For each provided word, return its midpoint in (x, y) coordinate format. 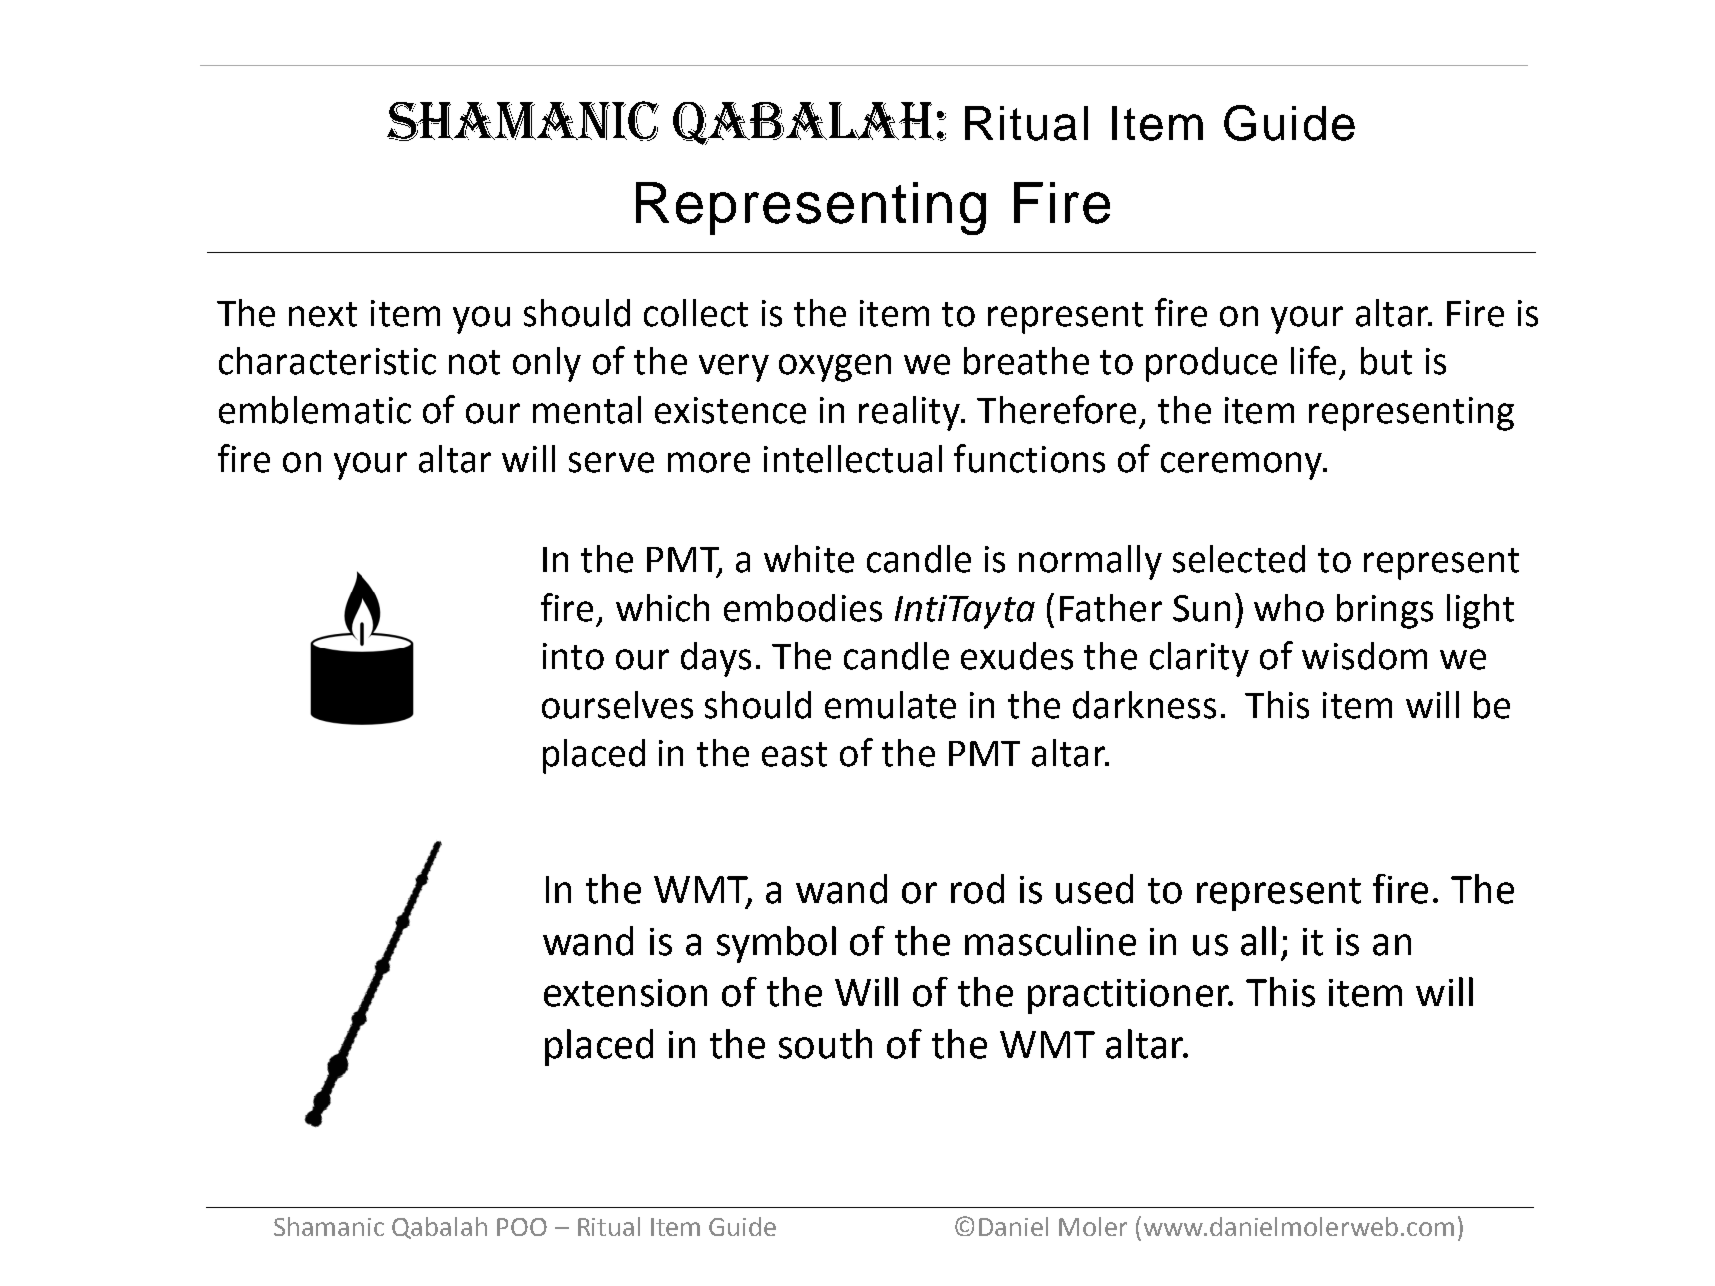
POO (522, 1227)
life (1313, 360)
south (825, 1044)
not (474, 362)
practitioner (1130, 996)
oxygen (835, 368)
